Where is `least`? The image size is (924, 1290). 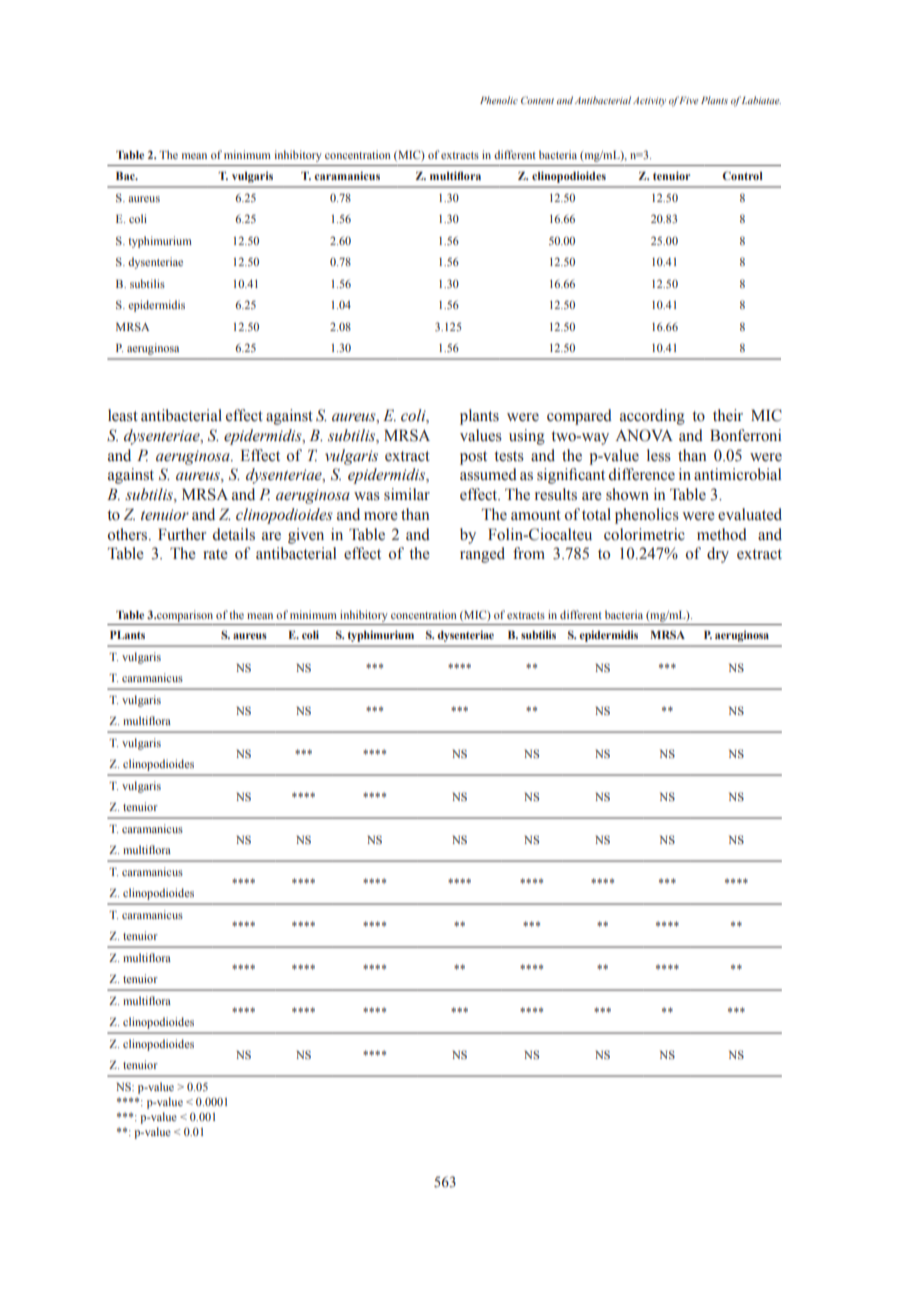
least is located at coordinates (123, 415).
